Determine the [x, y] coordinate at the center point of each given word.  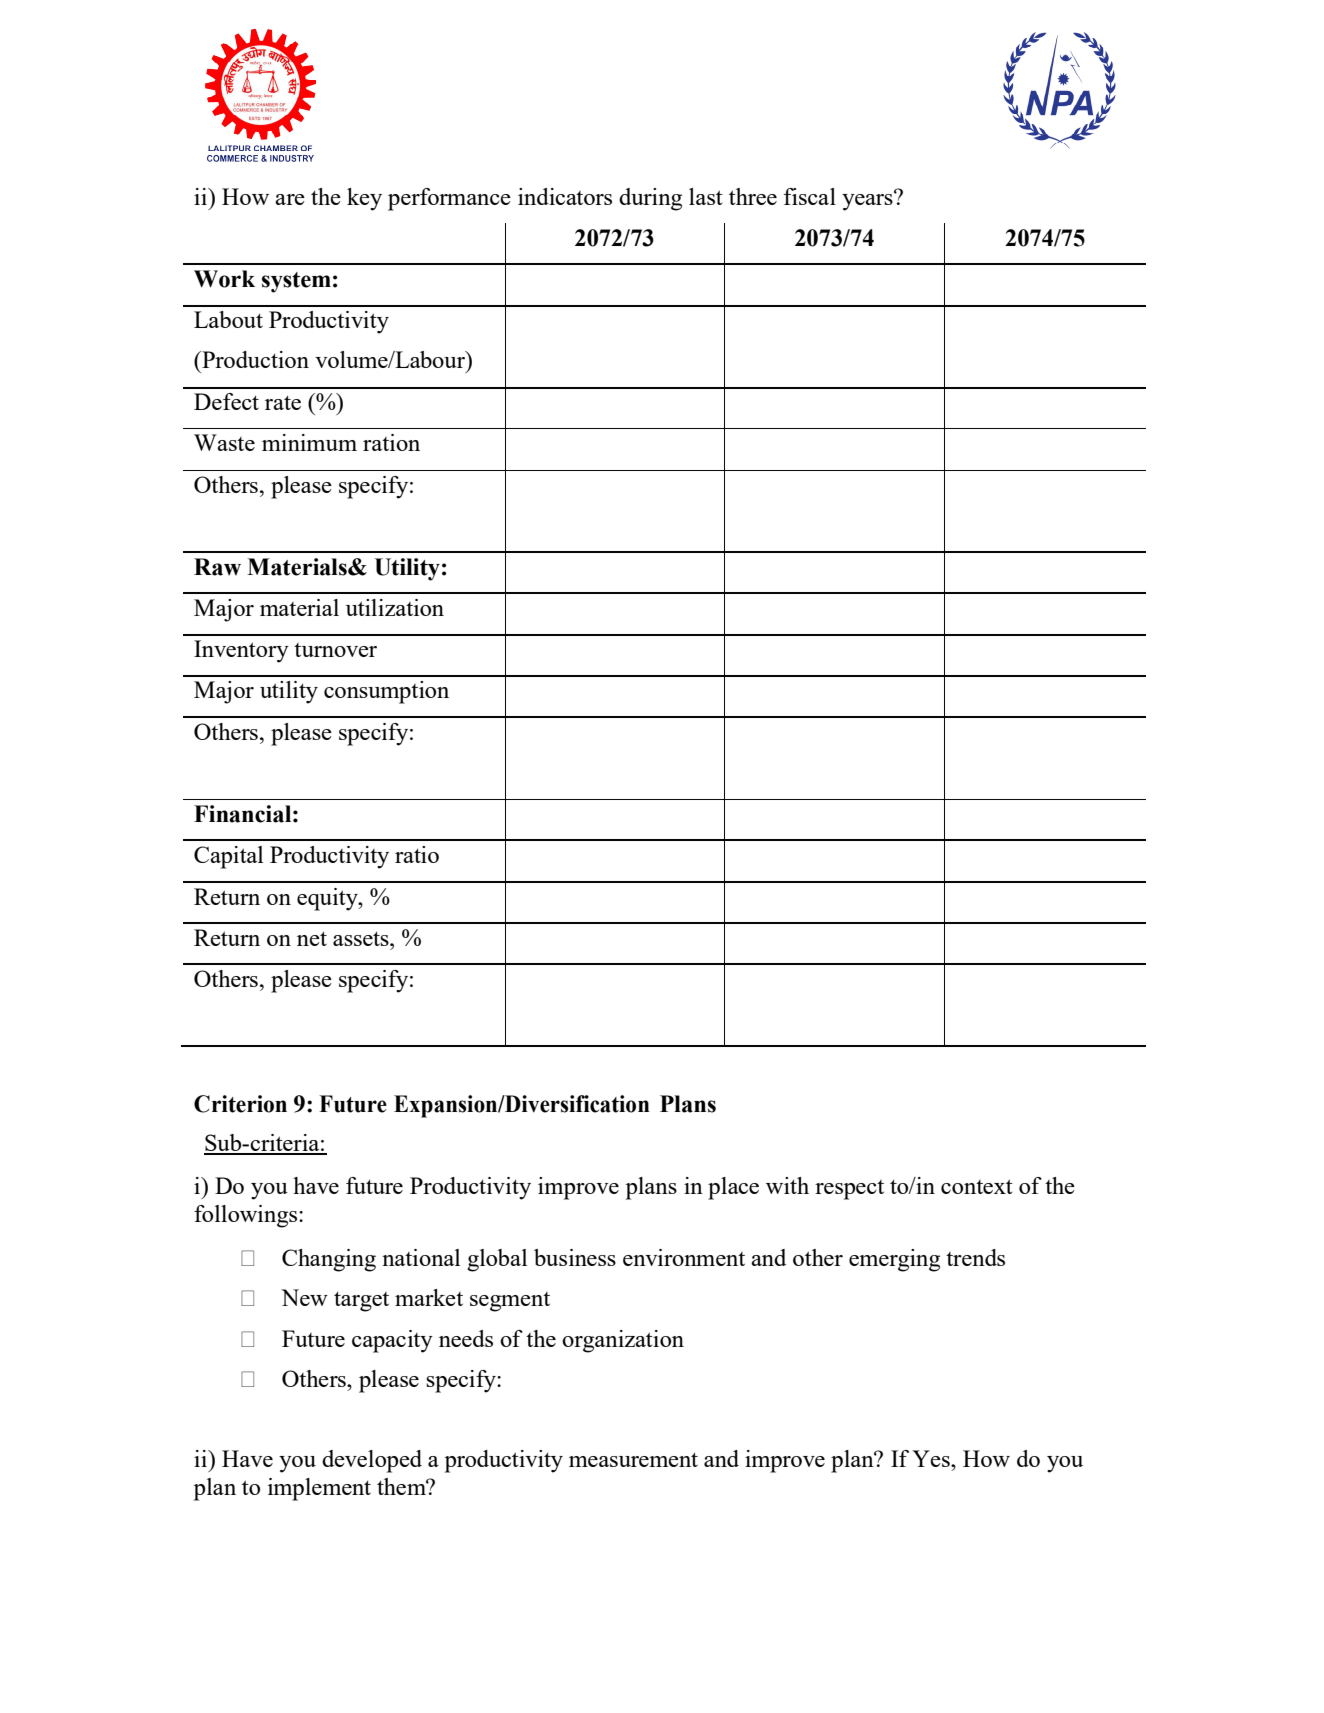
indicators [565, 196]
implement [319, 1489]
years [868, 201]
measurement [633, 1459]
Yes [932, 1458]
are [290, 199]
